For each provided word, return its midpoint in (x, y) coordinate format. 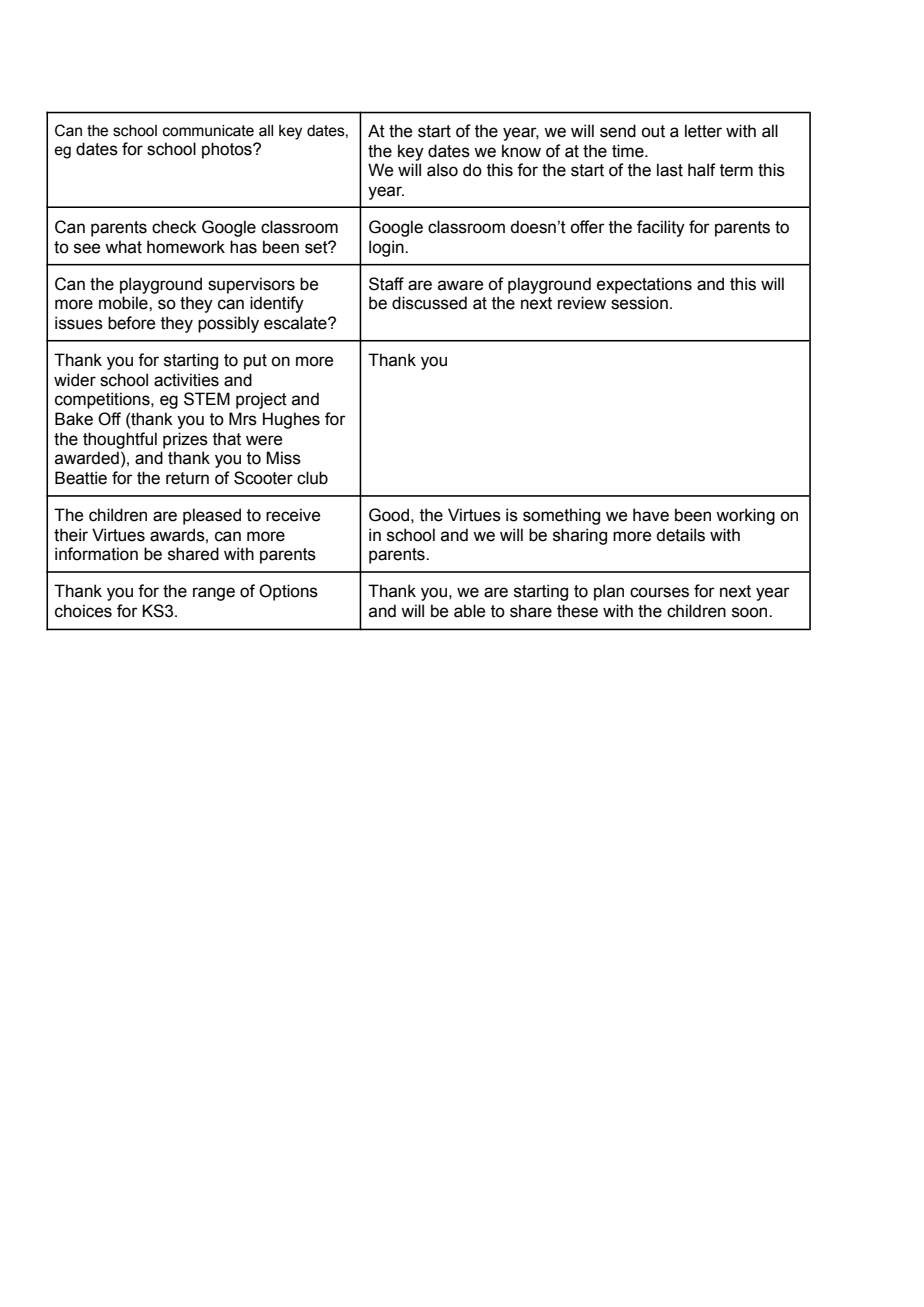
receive (293, 515)
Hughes (291, 420)
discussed (429, 303)
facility (661, 228)
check (174, 227)
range (214, 594)
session (639, 303)
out (653, 131)
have (651, 515)
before (131, 323)
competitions (103, 400)
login (387, 248)
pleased (212, 516)
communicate (208, 131)
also (442, 170)
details (680, 535)
